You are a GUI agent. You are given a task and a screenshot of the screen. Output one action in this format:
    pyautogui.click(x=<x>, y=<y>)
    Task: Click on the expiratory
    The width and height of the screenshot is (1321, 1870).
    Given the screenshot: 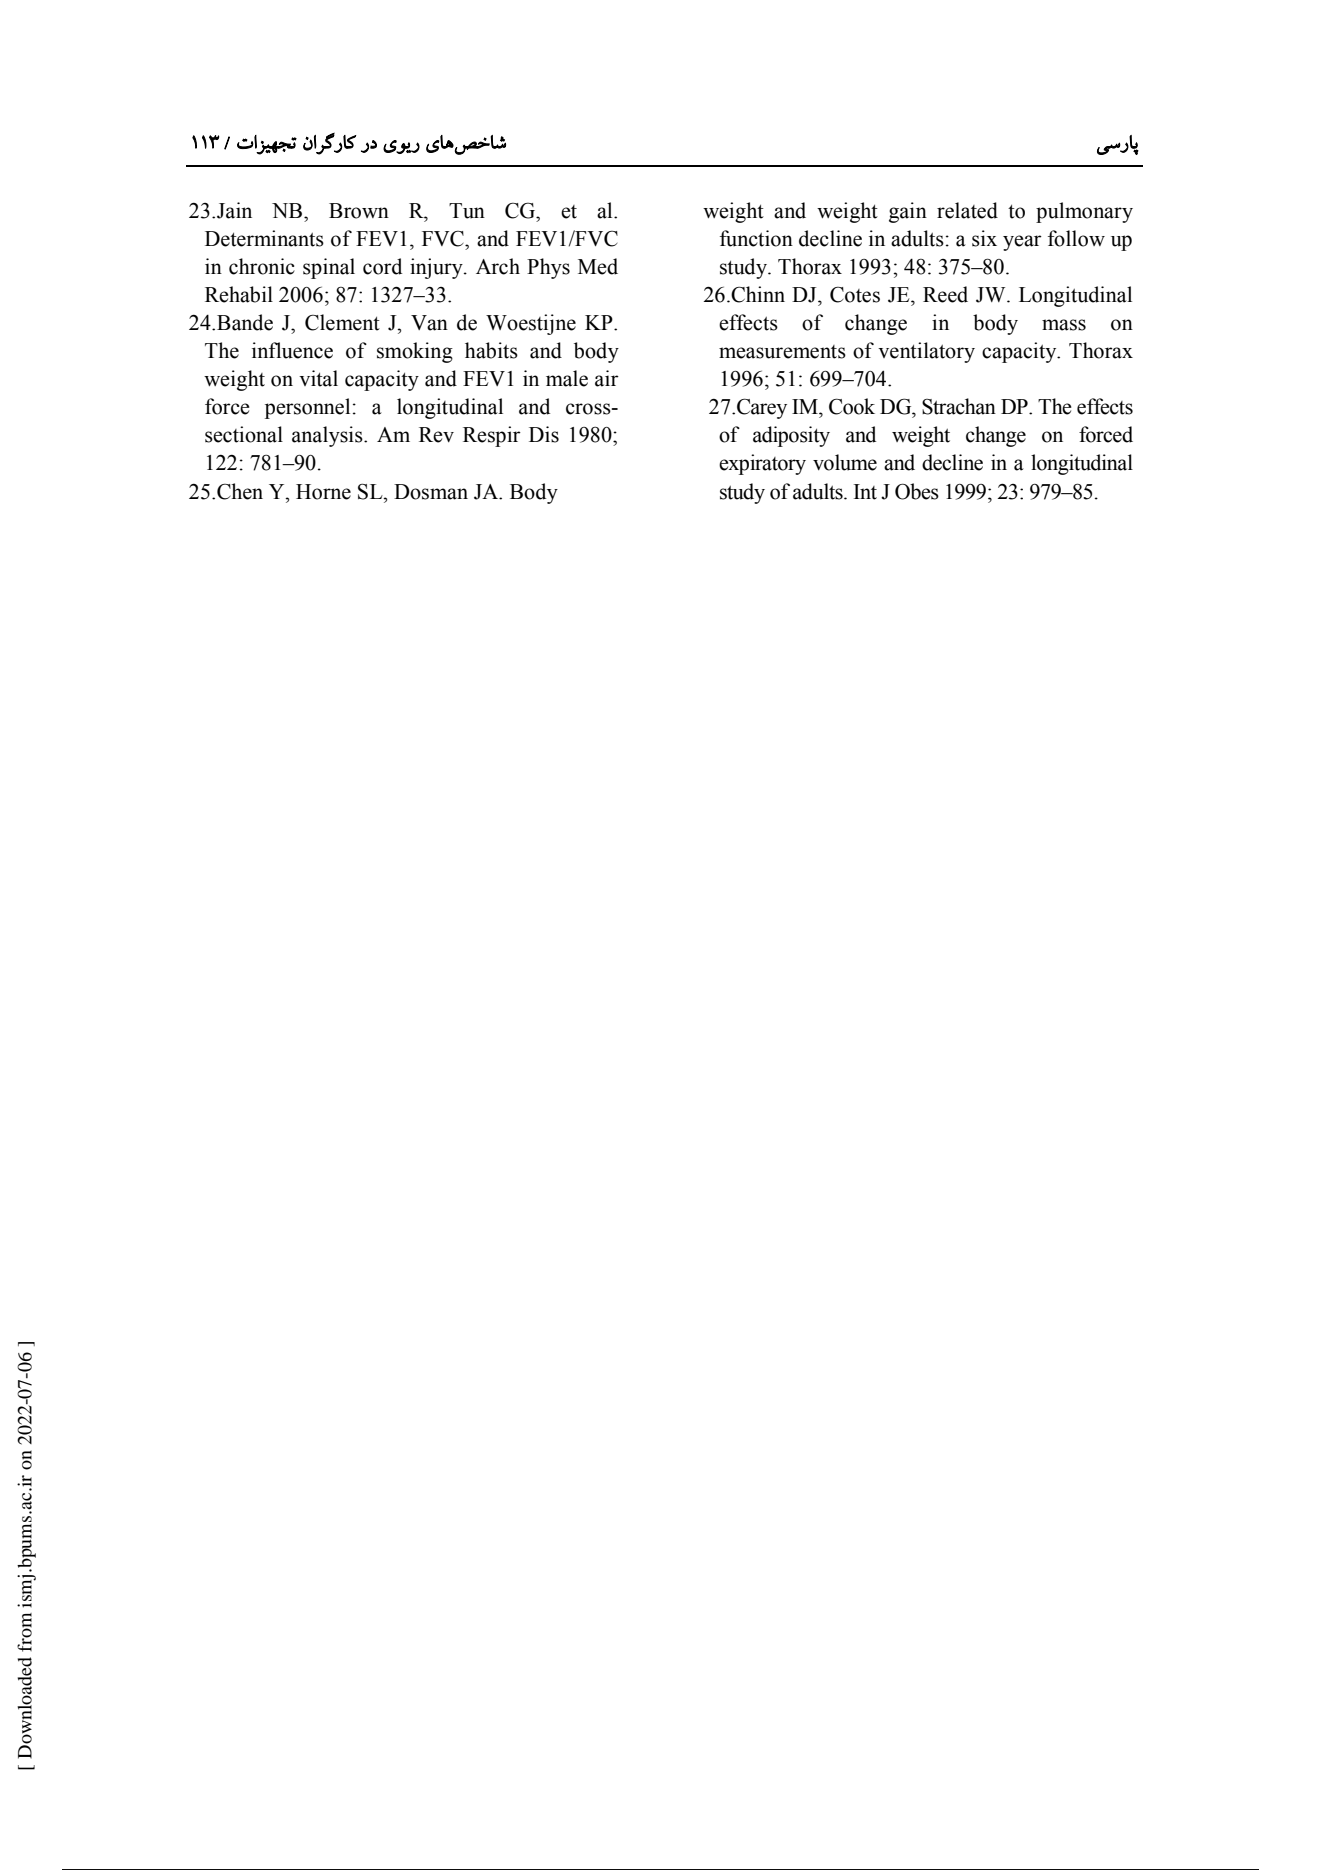 What is the action you would take?
    pyautogui.click(x=762, y=464)
